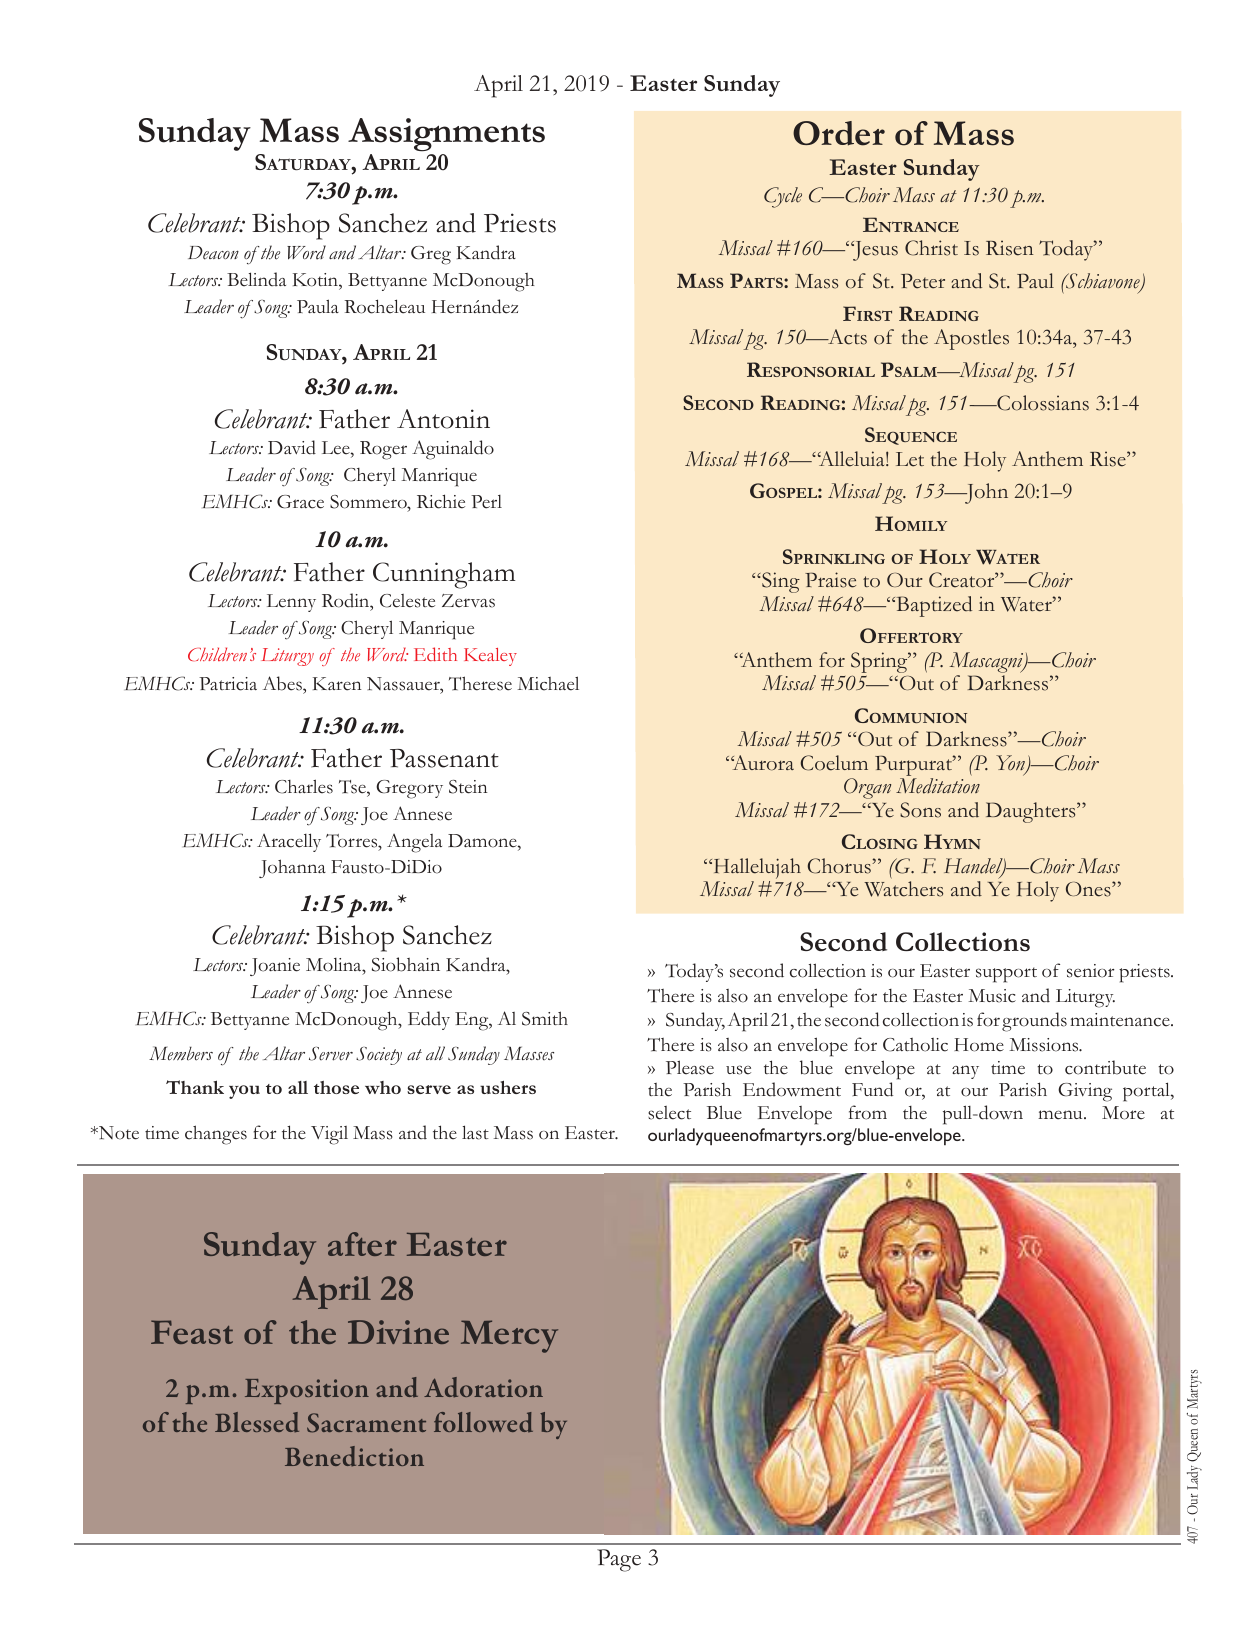 The height and width of the screenshot is (1626, 1256). What do you see at coordinates (783, 197) in the screenshot?
I see `Cycle` at bounding box center [783, 197].
